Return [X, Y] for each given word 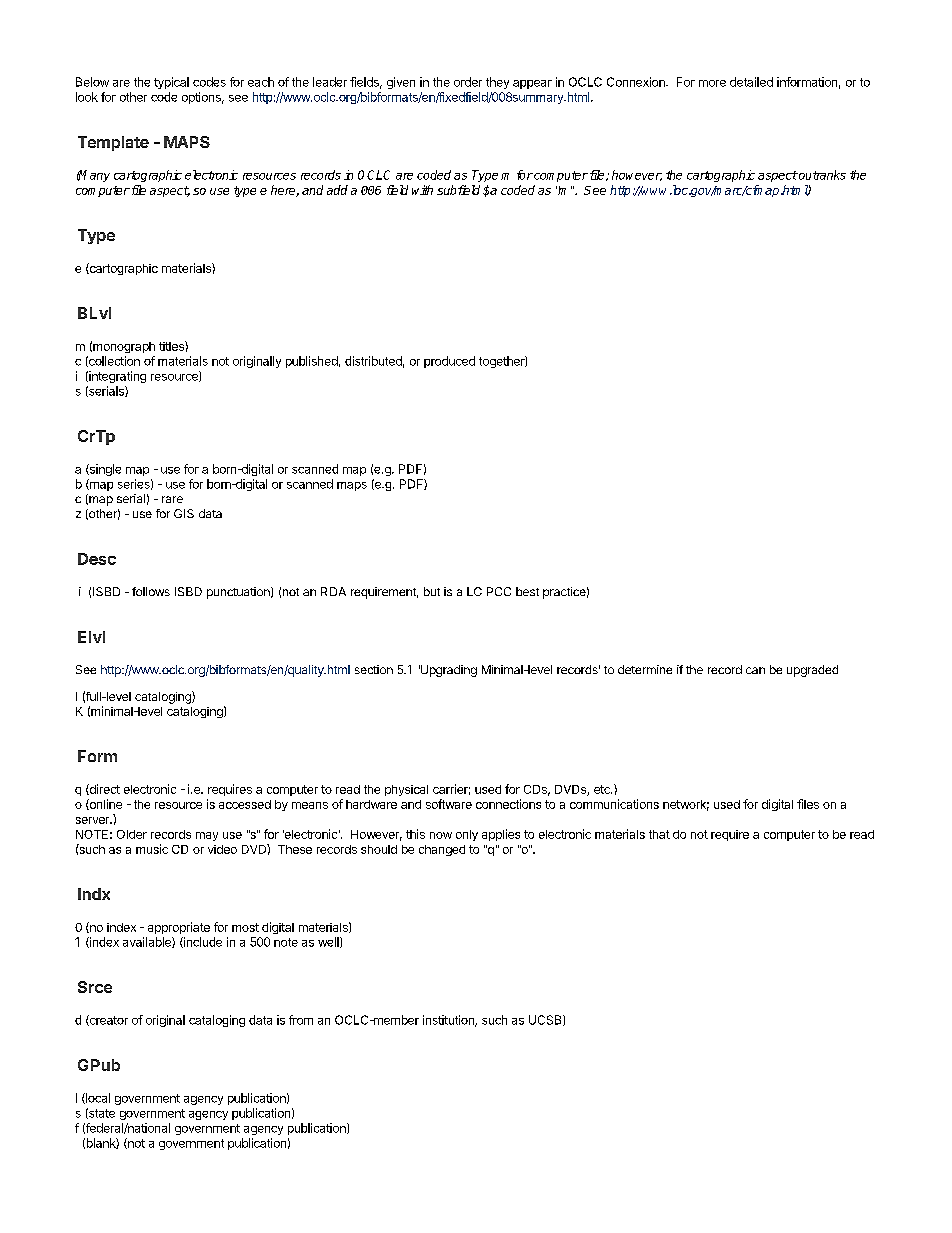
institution [449, 1021]
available [148, 942]
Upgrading [448, 671]
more [712, 83]
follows [151, 591]
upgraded [812, 671]
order [468, 82]
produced [449, 362]
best [527, 591]
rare [172, 499]
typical [171, 83]
